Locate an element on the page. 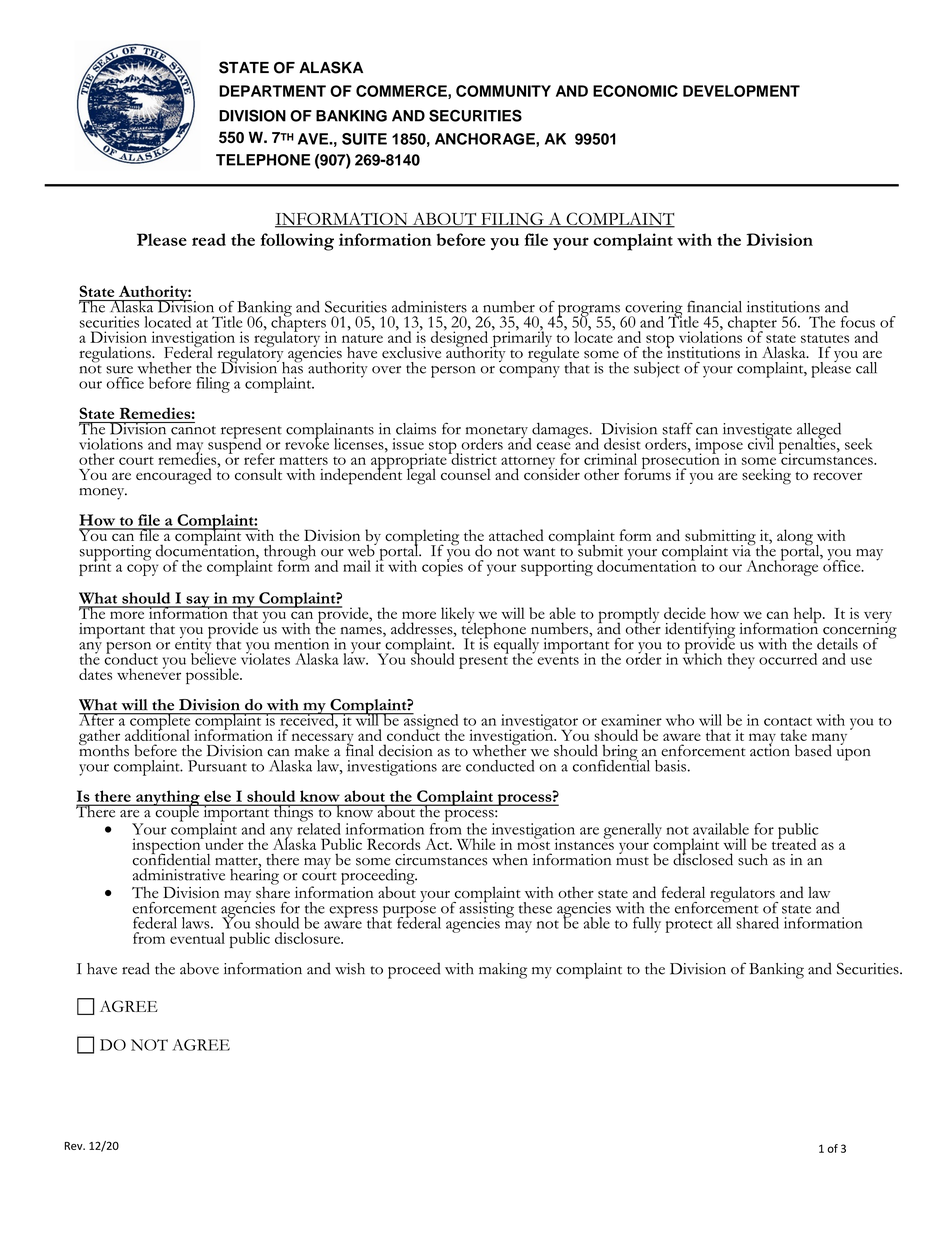 The height and width of the image is (1233, 952). eventual is located at coordinates (197, 938).
